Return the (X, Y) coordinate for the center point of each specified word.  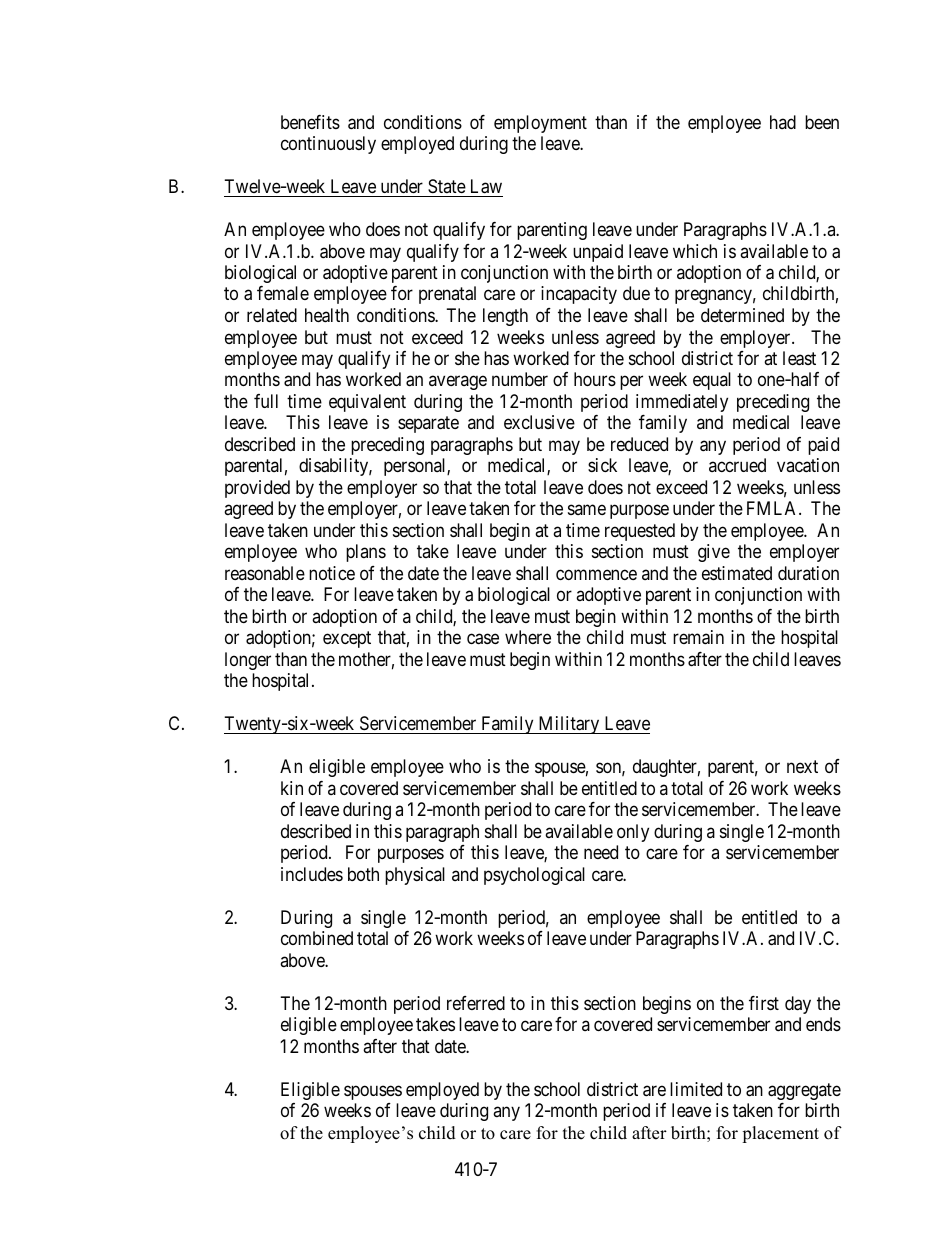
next (802, 766)
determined (742, 315)
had (783, 122)
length (505, 317)
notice (332, 573)
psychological (534, 876)
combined (317, 938)
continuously (328, 145)
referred (476, 1003)
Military (569, 725)
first (764, 1003)
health (327, 315)
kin (292, 788)
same (587, 510)
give (714, 553)
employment (540, 124)
